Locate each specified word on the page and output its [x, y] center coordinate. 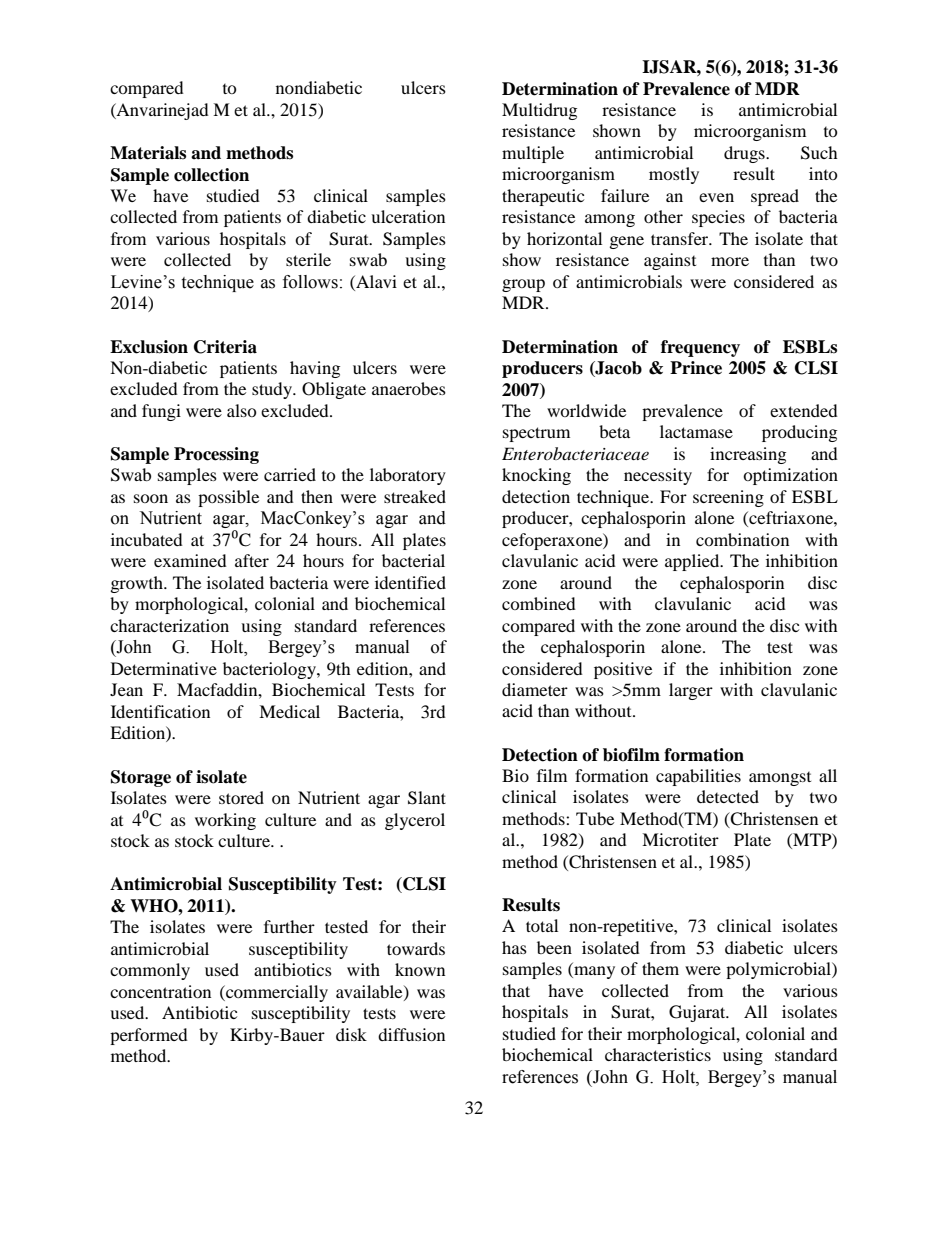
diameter [535, 689]
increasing [748, 455]
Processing [216, 455]
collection [211, 175]
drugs [745, 154]
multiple [533, 154]
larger [691, 691]
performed [149, 1036]
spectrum [536, 434]
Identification [160, 711]
